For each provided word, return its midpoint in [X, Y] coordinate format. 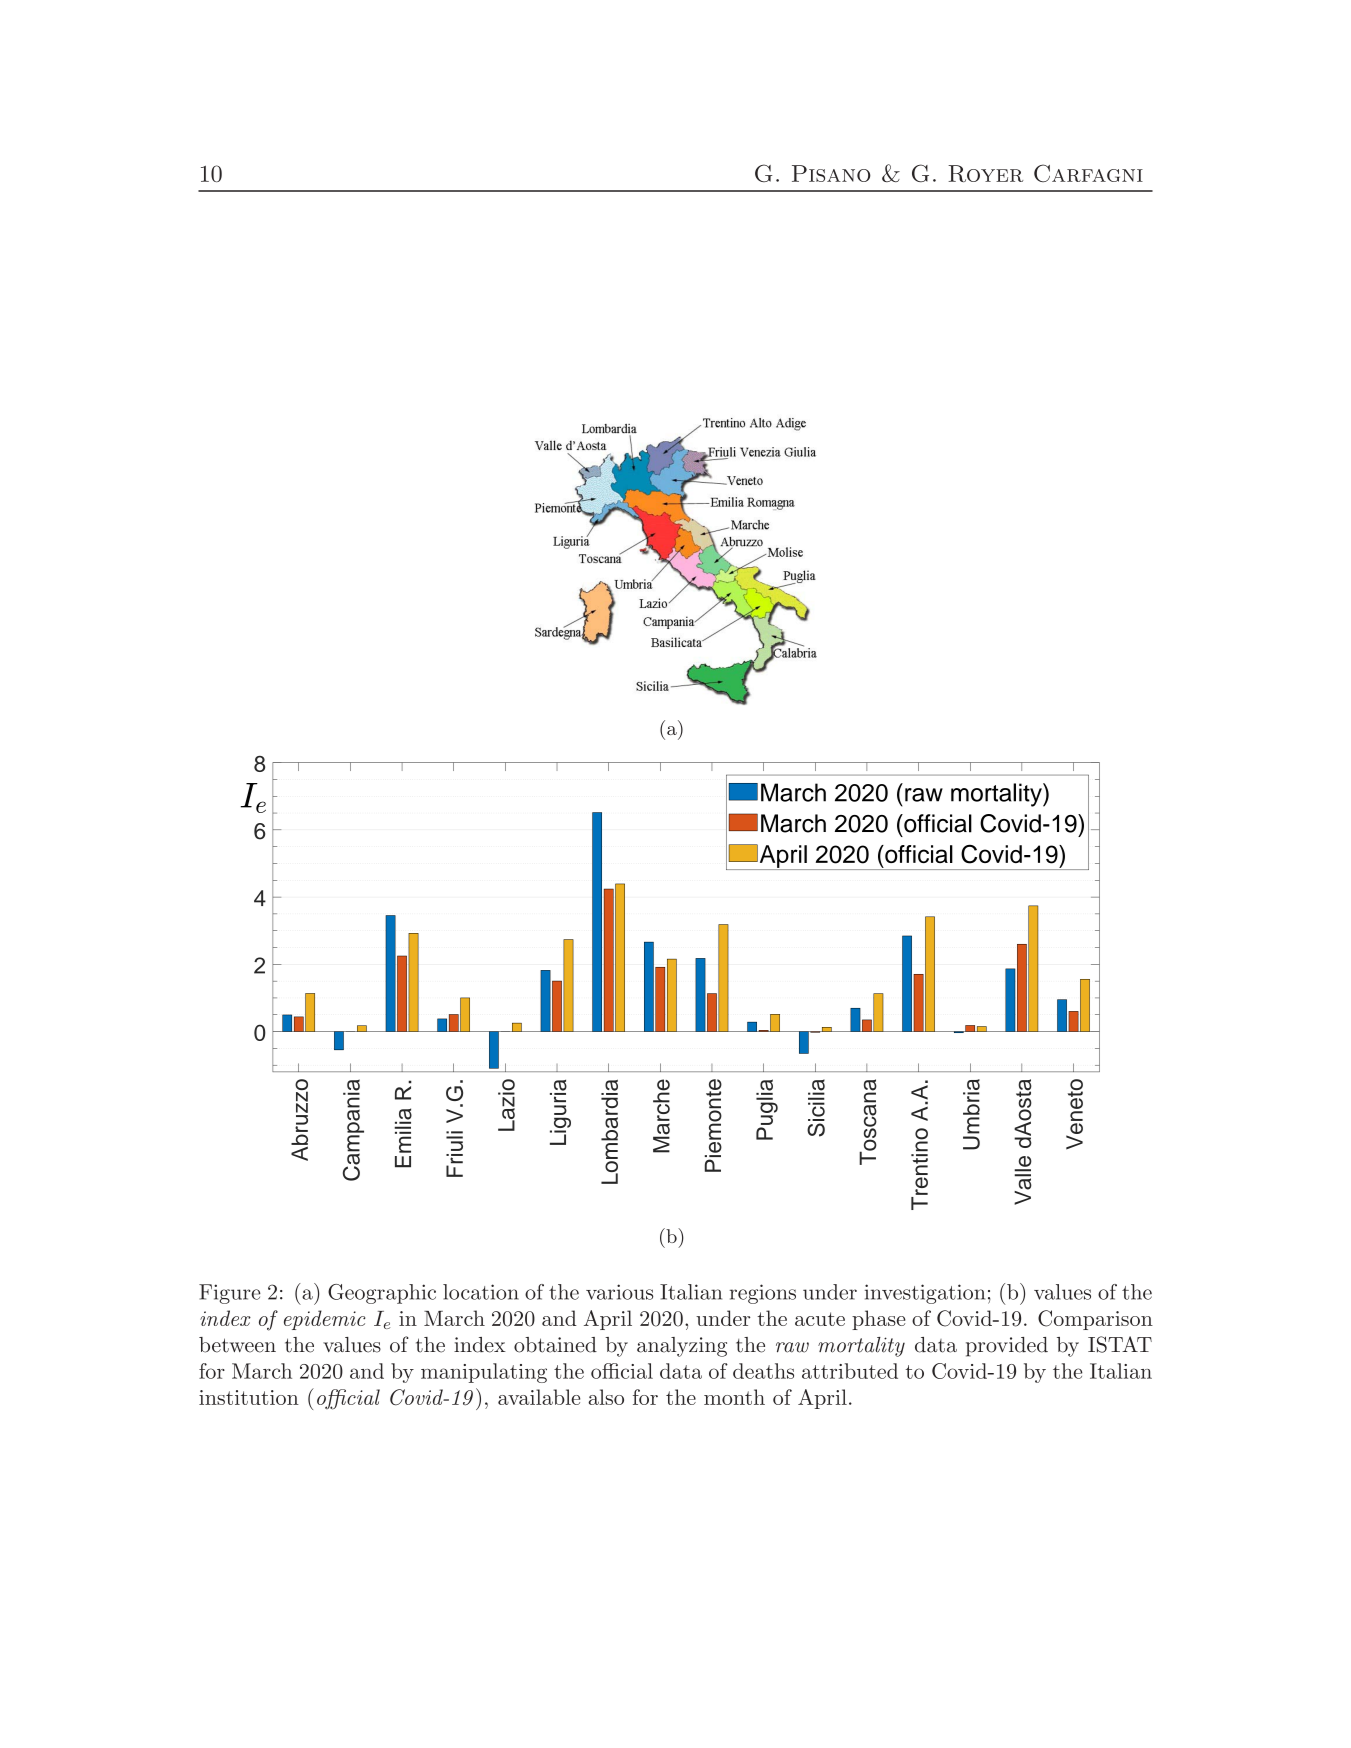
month [734, 1397]
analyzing [682, 1347]
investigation [925, 1294]
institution [249, 1397]
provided [1007, 1347]
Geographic [382, 1294]
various [619, 1292]
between [237, 1345]
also [606, 1397]
